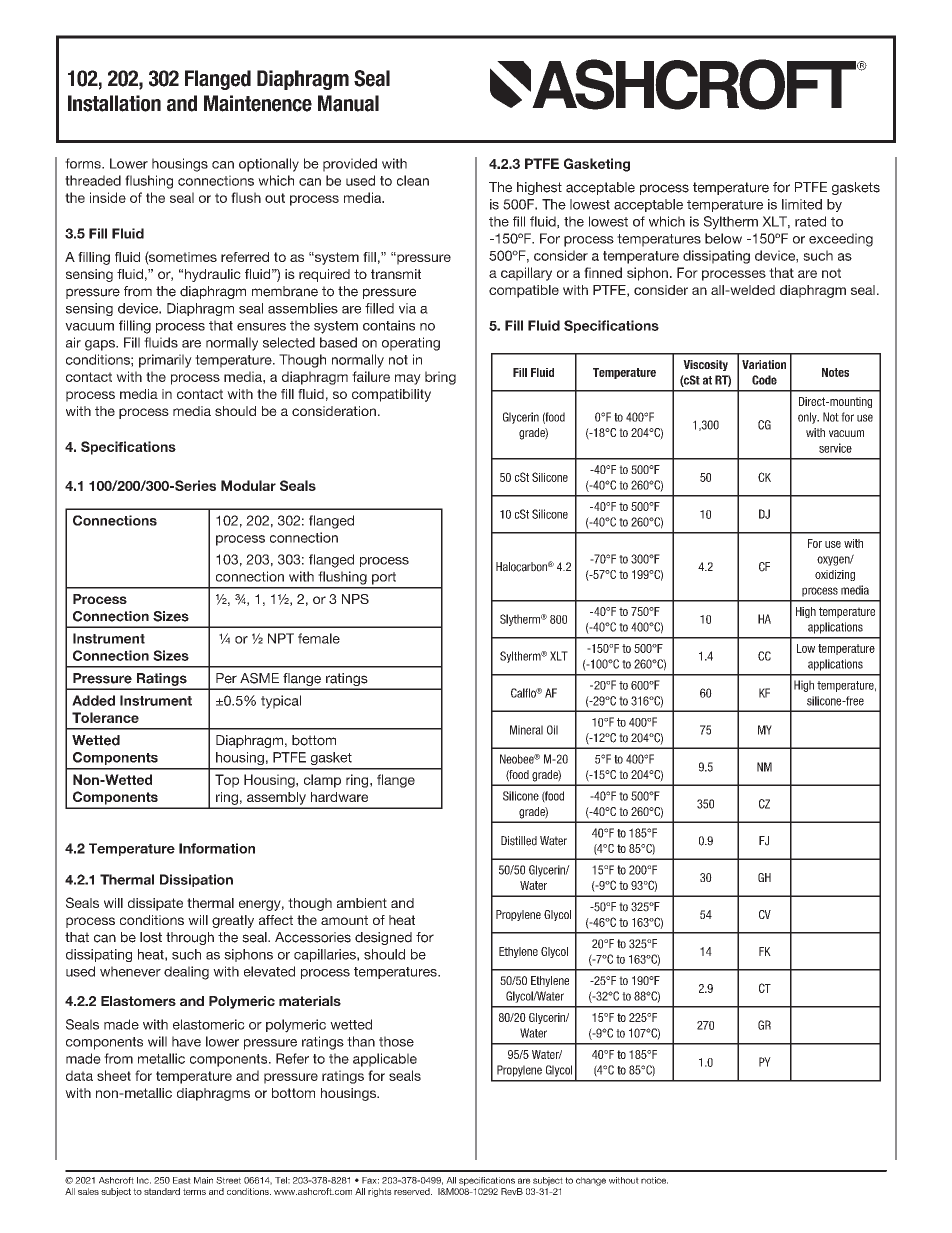 This screenshot has height=1233, width=952. What do you see at coordinates (413, 1191) in the screenshot?
I see `reserved` at bounding box center [413, 1191].
